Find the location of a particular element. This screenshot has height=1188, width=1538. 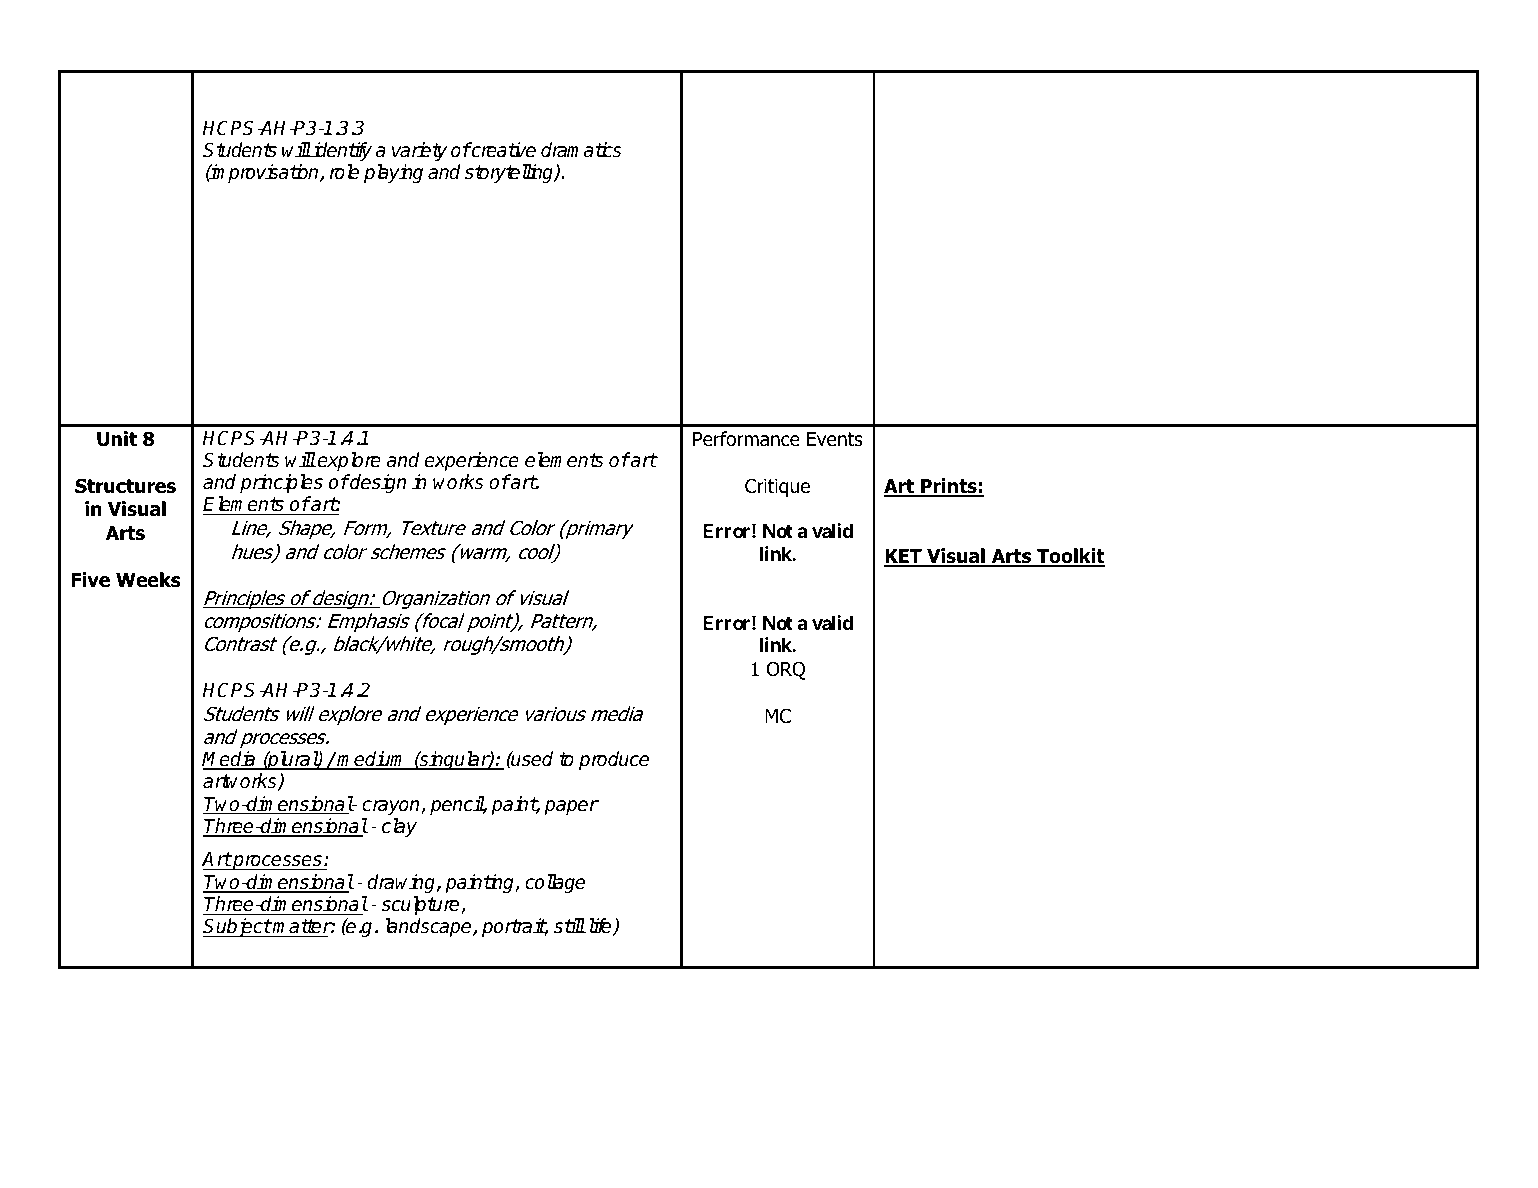

dramatics is located at coordinates (581, 150).
